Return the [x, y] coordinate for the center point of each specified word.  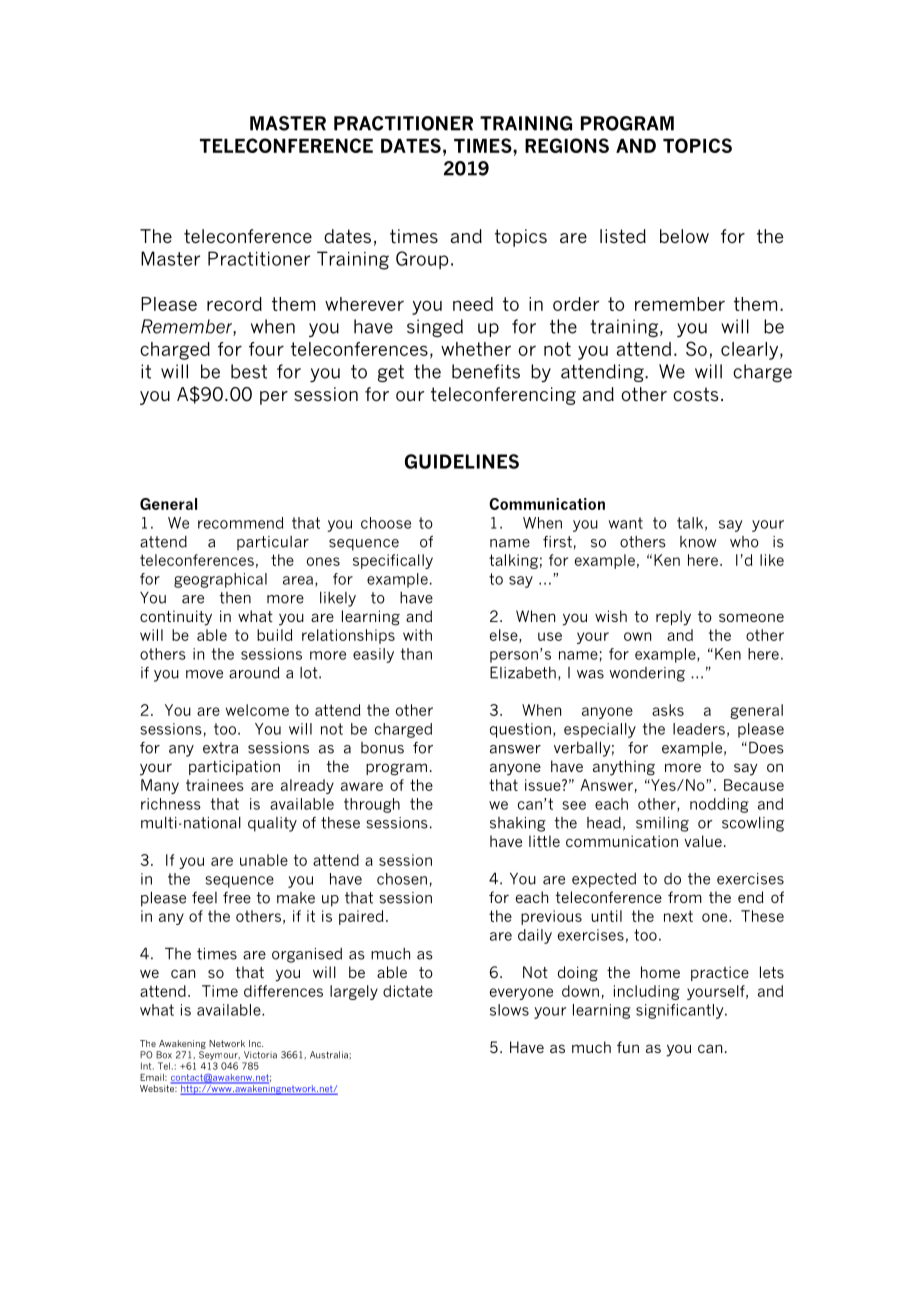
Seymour [219, 1057]
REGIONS [567, 145]
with [417, 635]
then [235, 598]
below [684, 236]
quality [272, 824]
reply [673, 618]
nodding [719, 805]
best [249, 371]
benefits [486, 371]
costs [695, 394]
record [234, 304]
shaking [518, 824]
